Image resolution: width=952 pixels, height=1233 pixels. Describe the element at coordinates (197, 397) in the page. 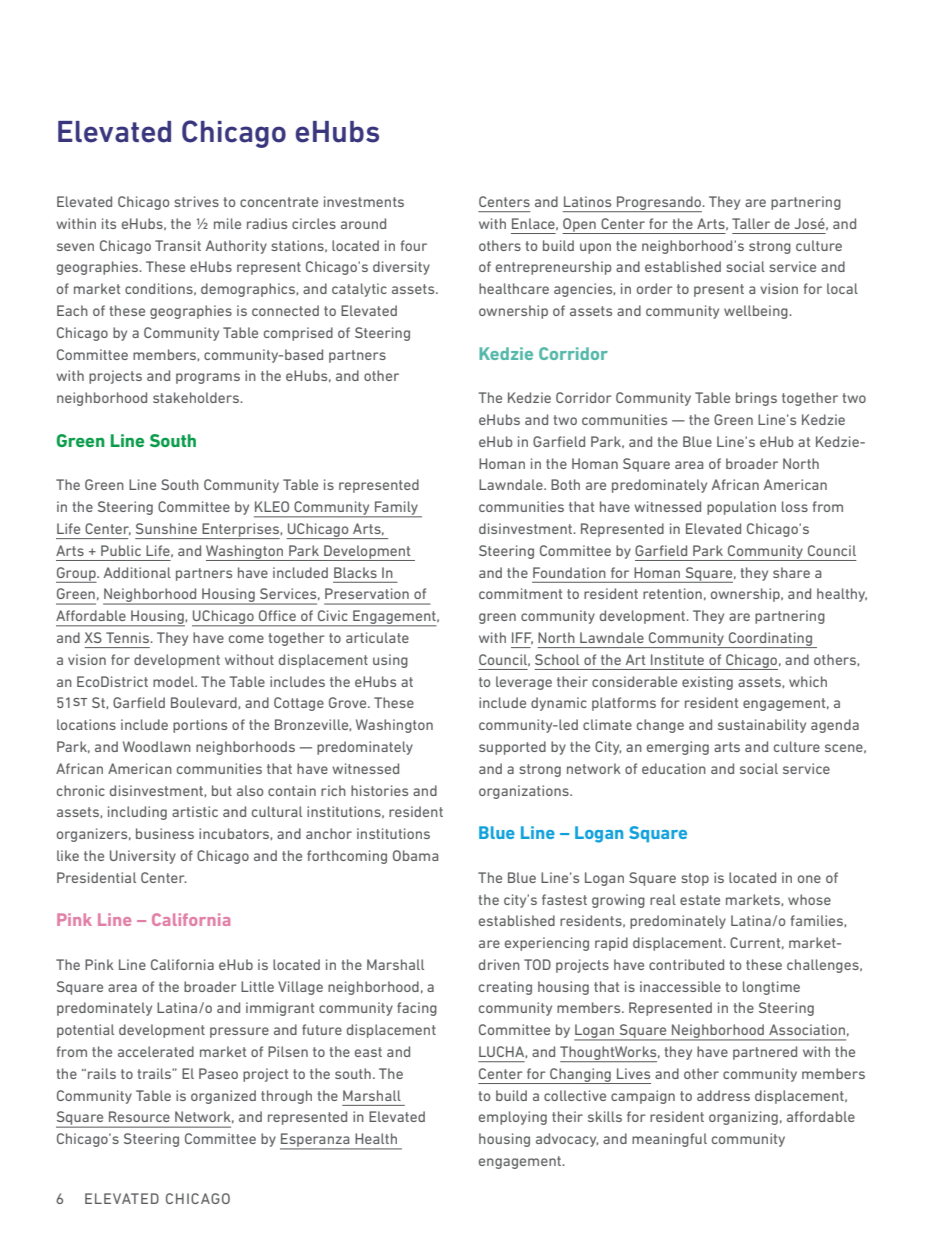

I see `stakeholders` at that location.
